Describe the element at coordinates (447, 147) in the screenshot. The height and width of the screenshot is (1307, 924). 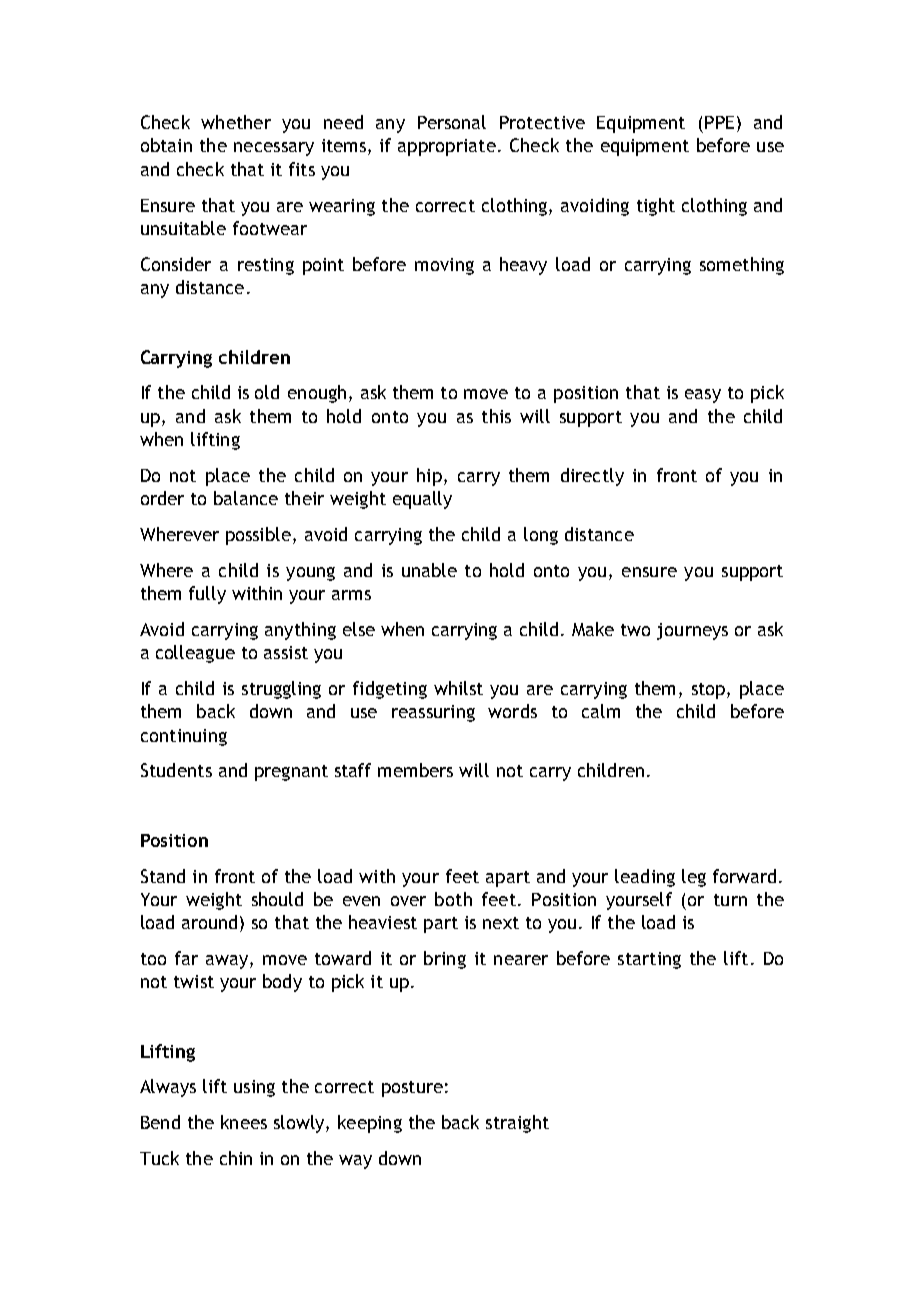
I see `appropriate` at that location.
